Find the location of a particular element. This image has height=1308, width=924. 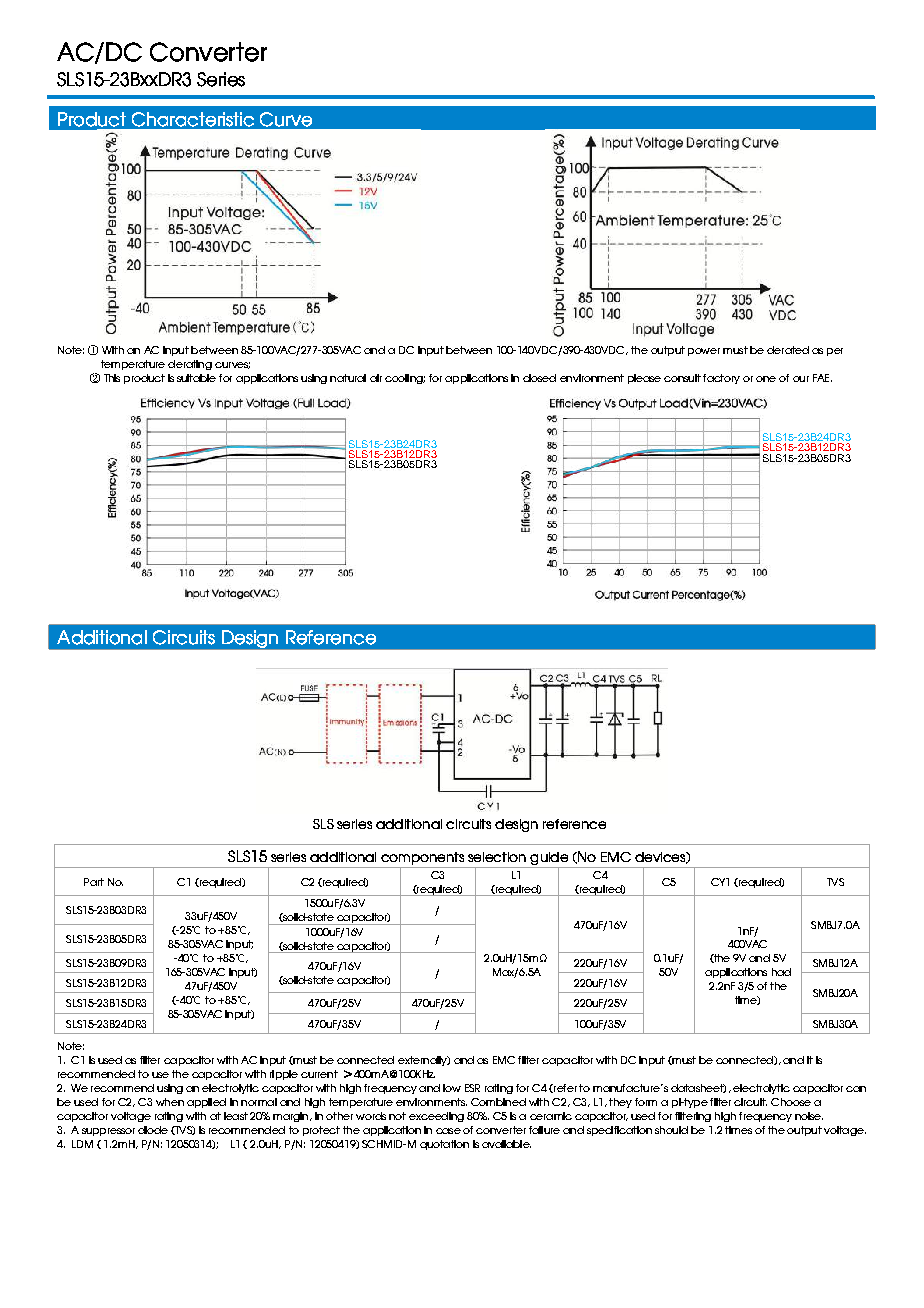

closed is located at coordinates (539, 378).
